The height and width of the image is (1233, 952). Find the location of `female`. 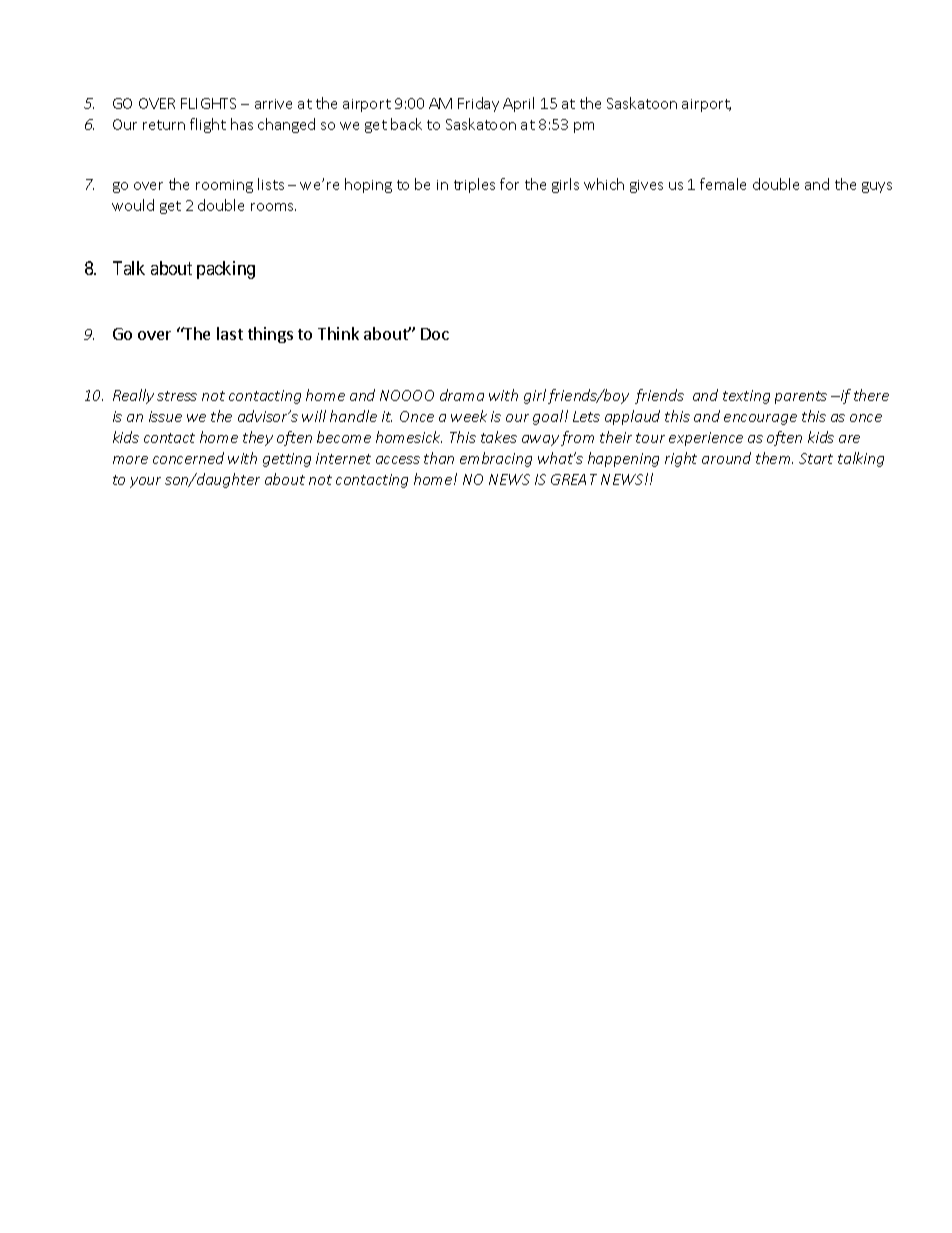

female is located at coordinates (723, 184).
